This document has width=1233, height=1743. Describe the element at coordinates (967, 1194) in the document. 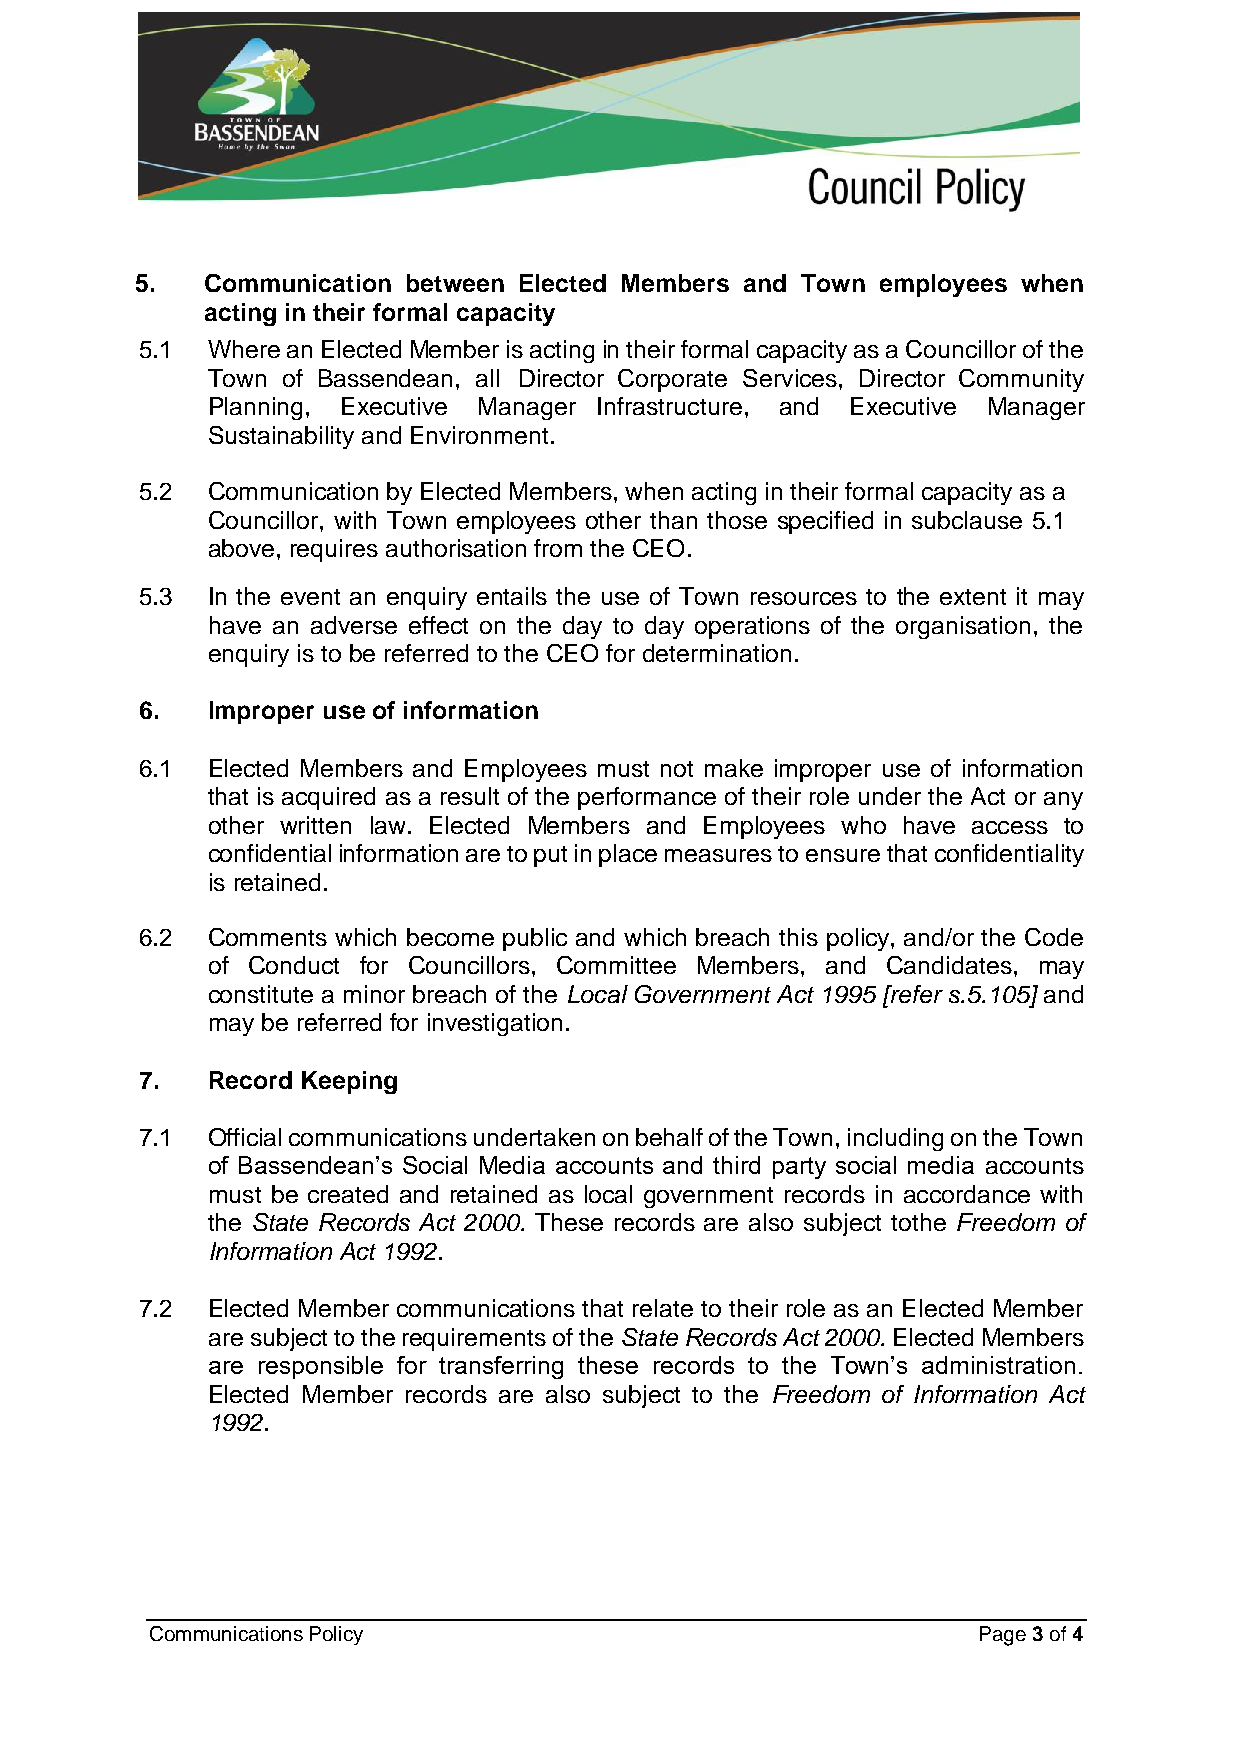

I see `accordance` at that location.
